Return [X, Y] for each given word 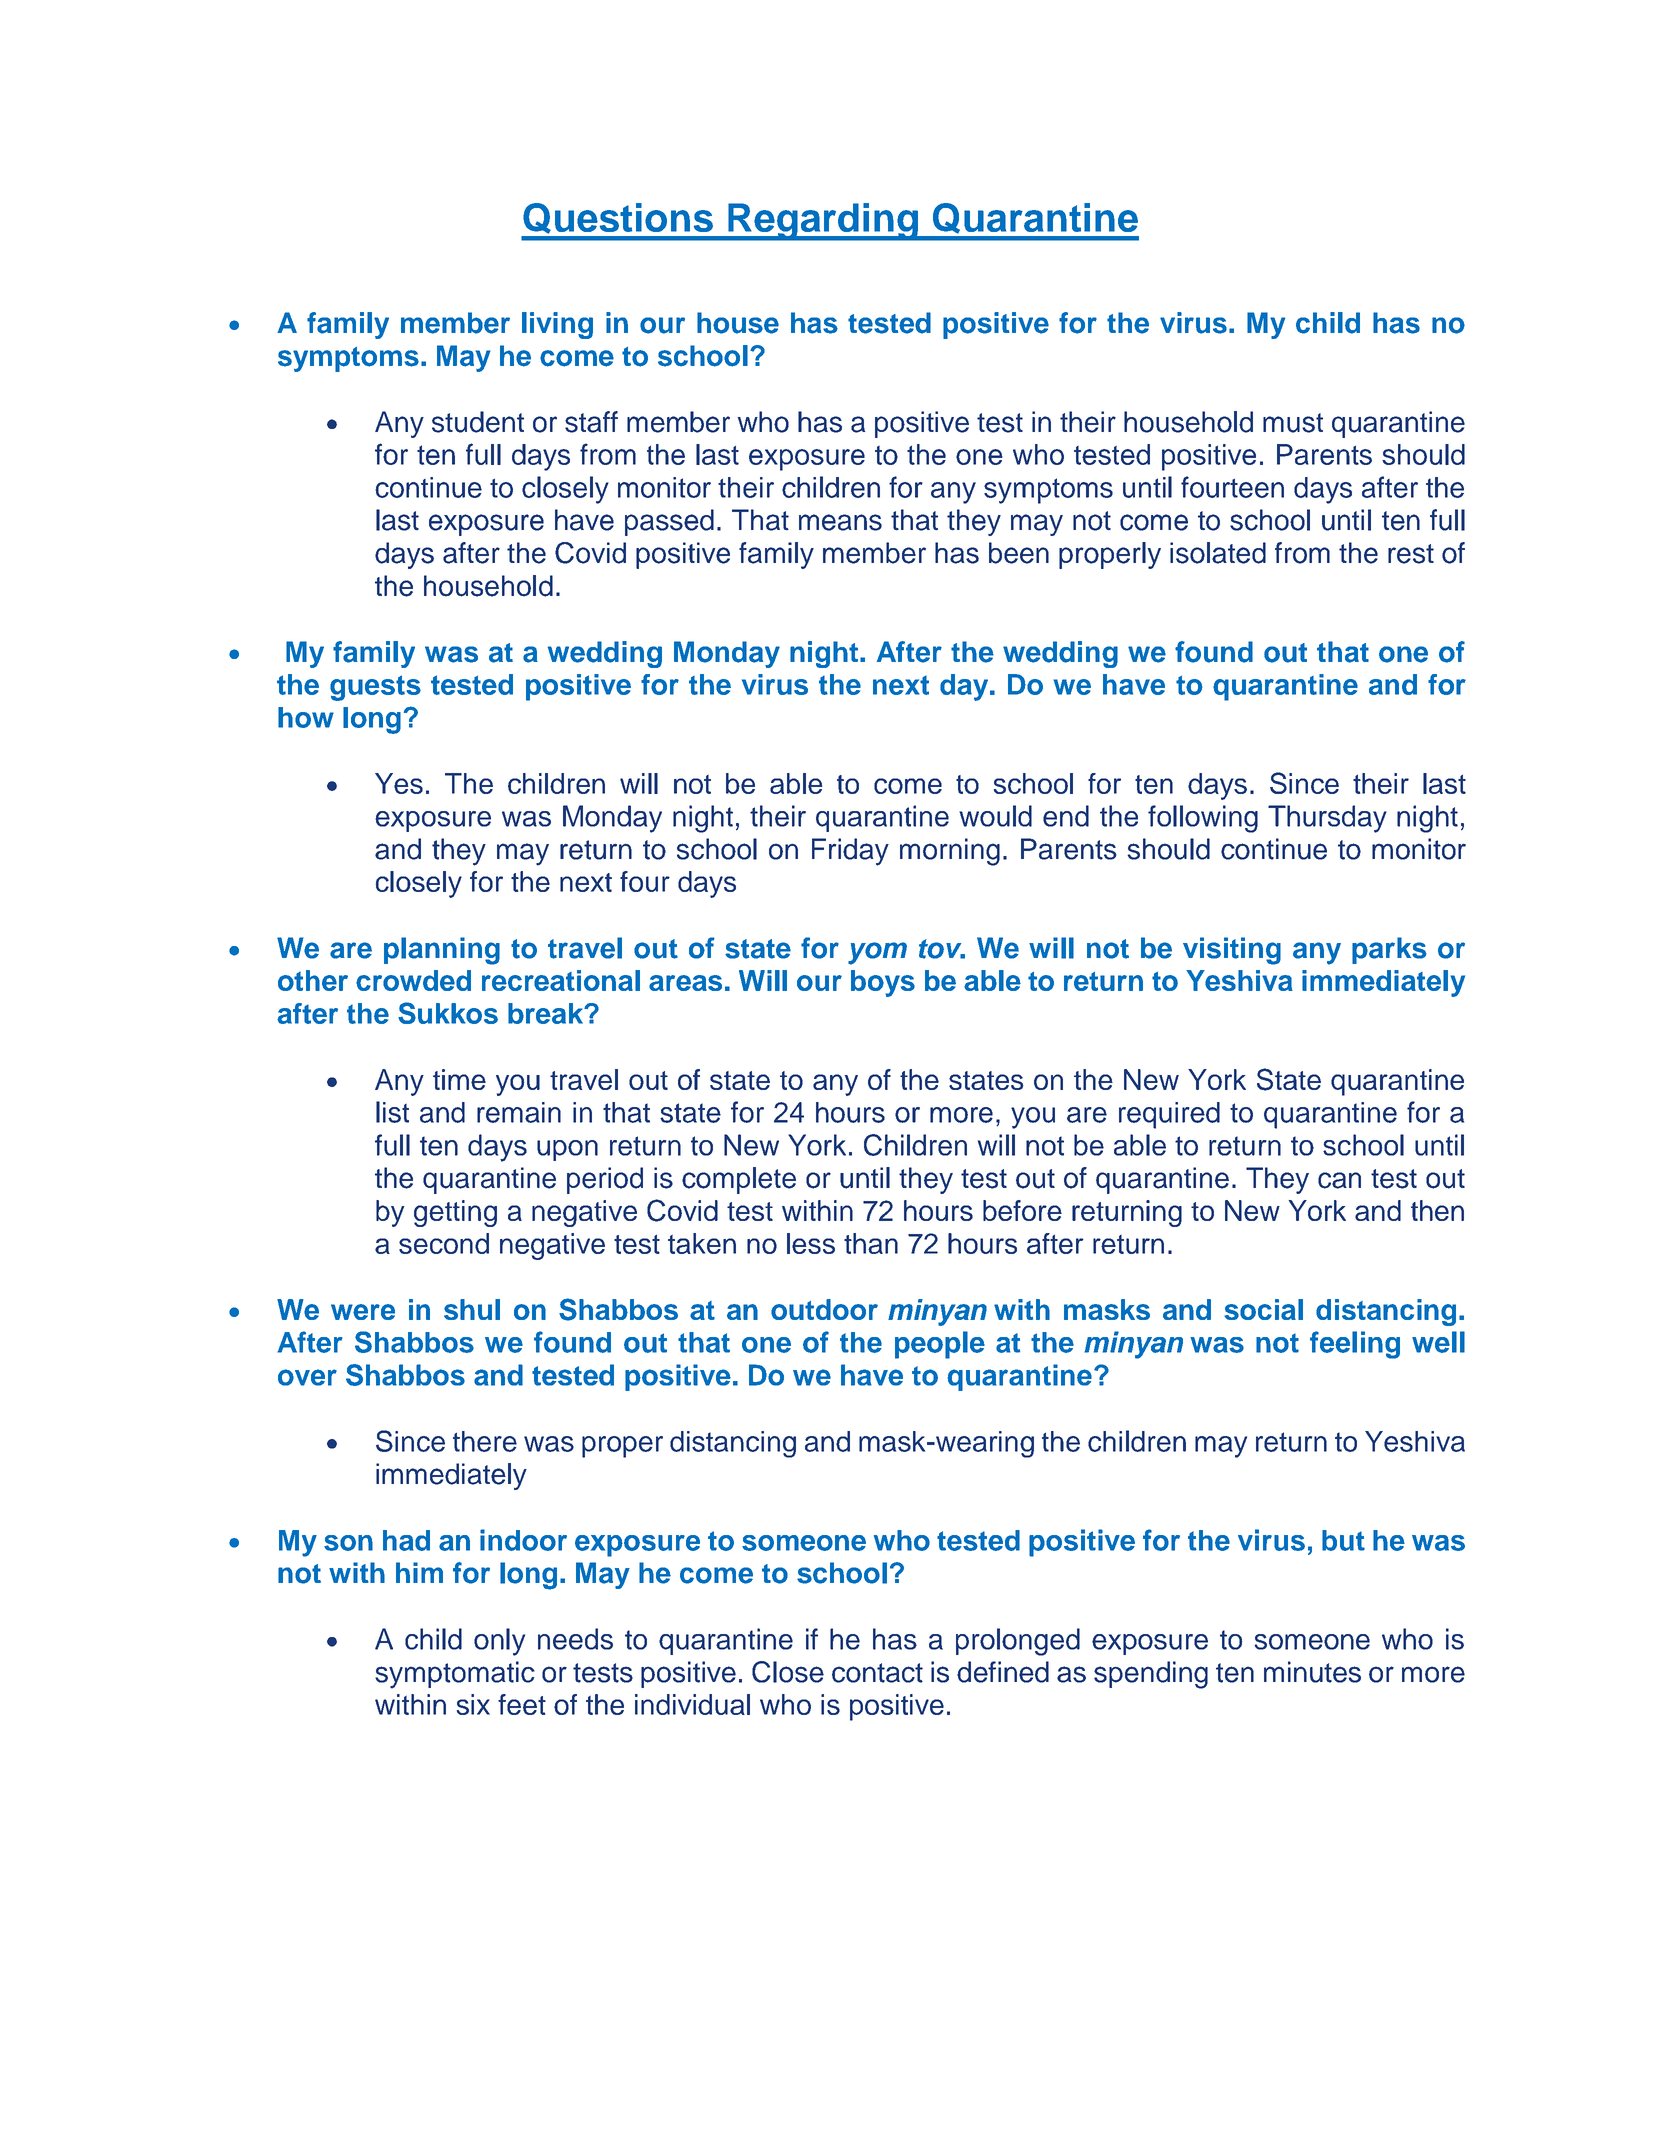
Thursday [1327, 819]
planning [442, 951]
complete [739, 1180]
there [485, 1441]
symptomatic [455, 1675]
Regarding [823, 222]
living [557, 325]
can [1339, 1180]
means [840, 522]
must [1293, 423]
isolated [1218, 553]
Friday [850, 852]
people [940, 1345]
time [459, 1079]
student [478, 422]
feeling [1355, 1345]
